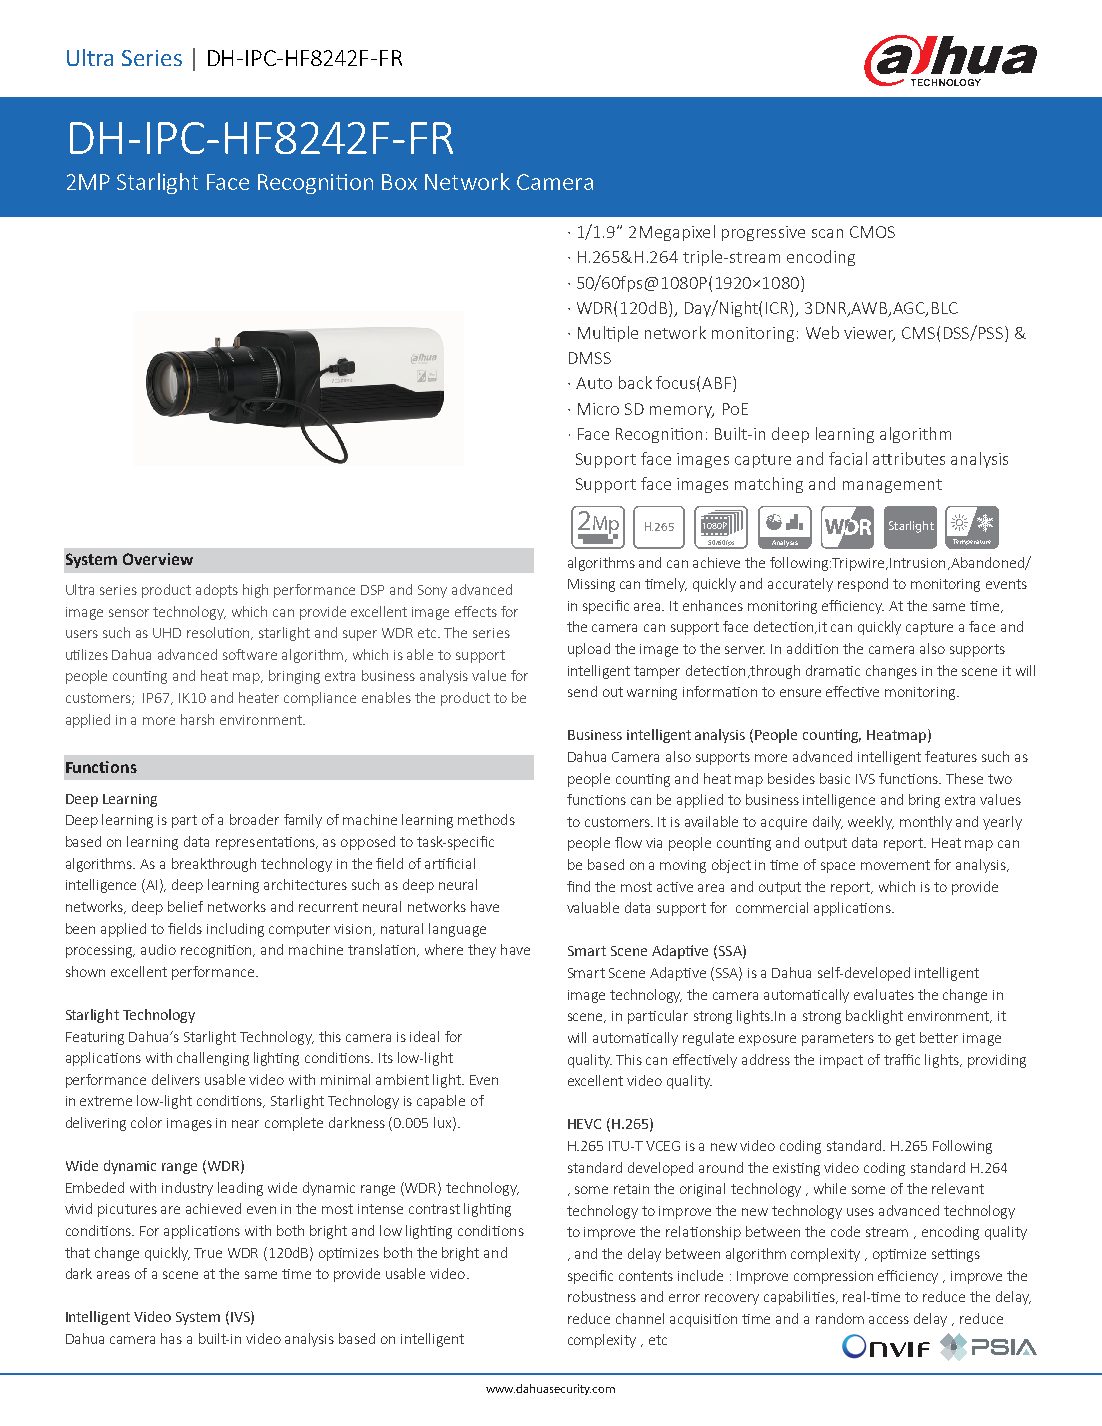 The height and width of the screenshot is (1426, 1102). Describe the element at coordinates (951, 756) in the screenshot. I see `features` at that location.
